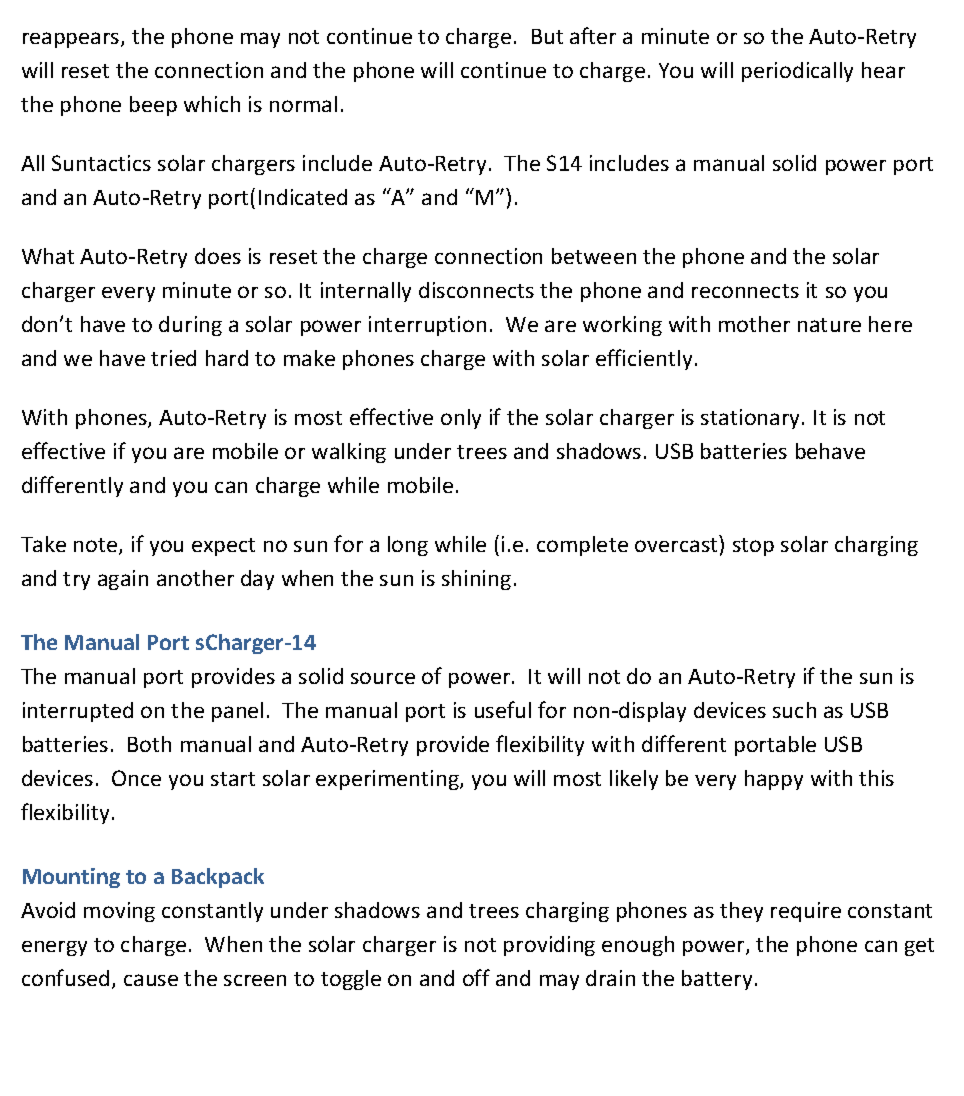  I want to click on interrupted, so click(78, 712).
